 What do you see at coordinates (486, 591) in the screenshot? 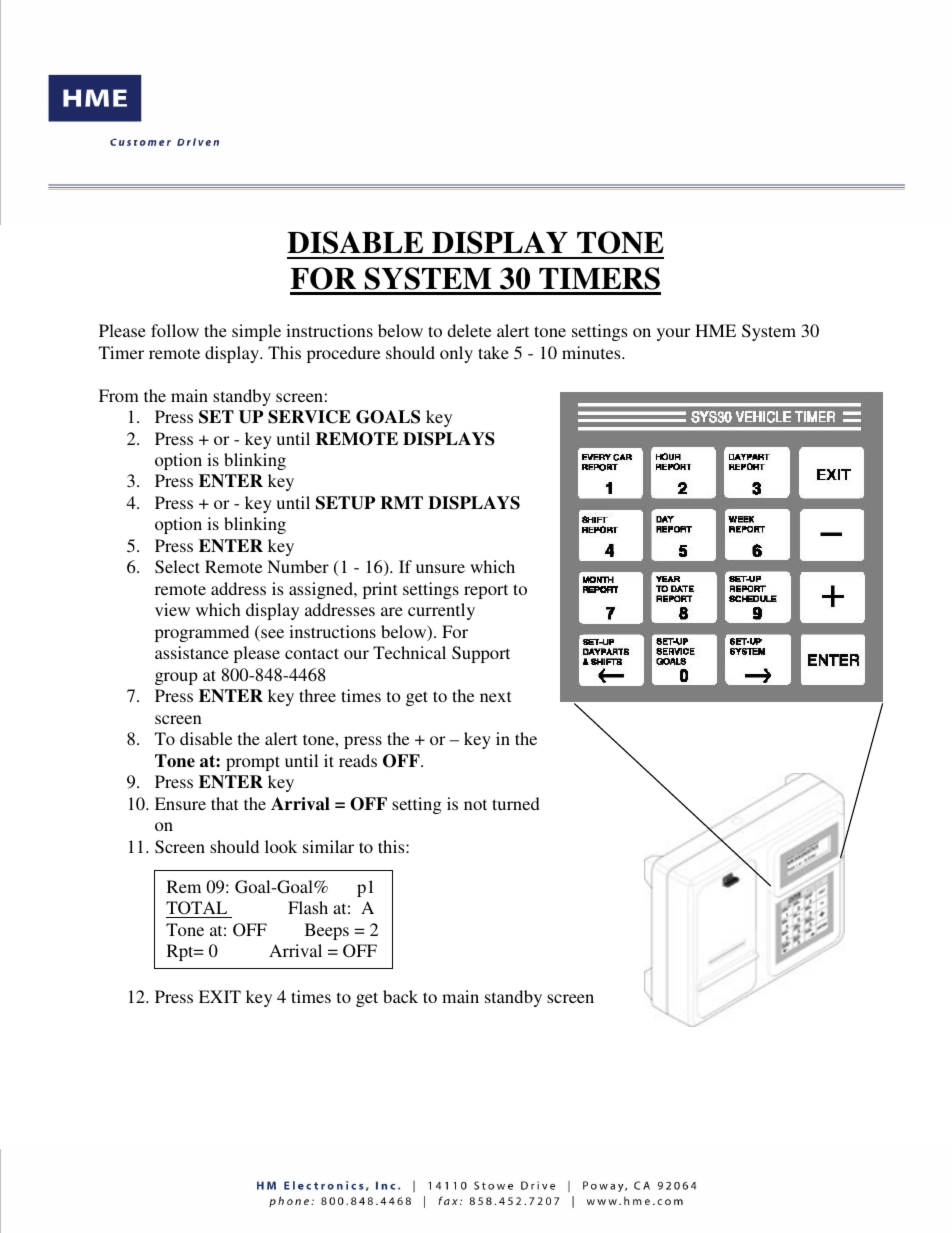
I see `report` at bounding box center [486, 591].
